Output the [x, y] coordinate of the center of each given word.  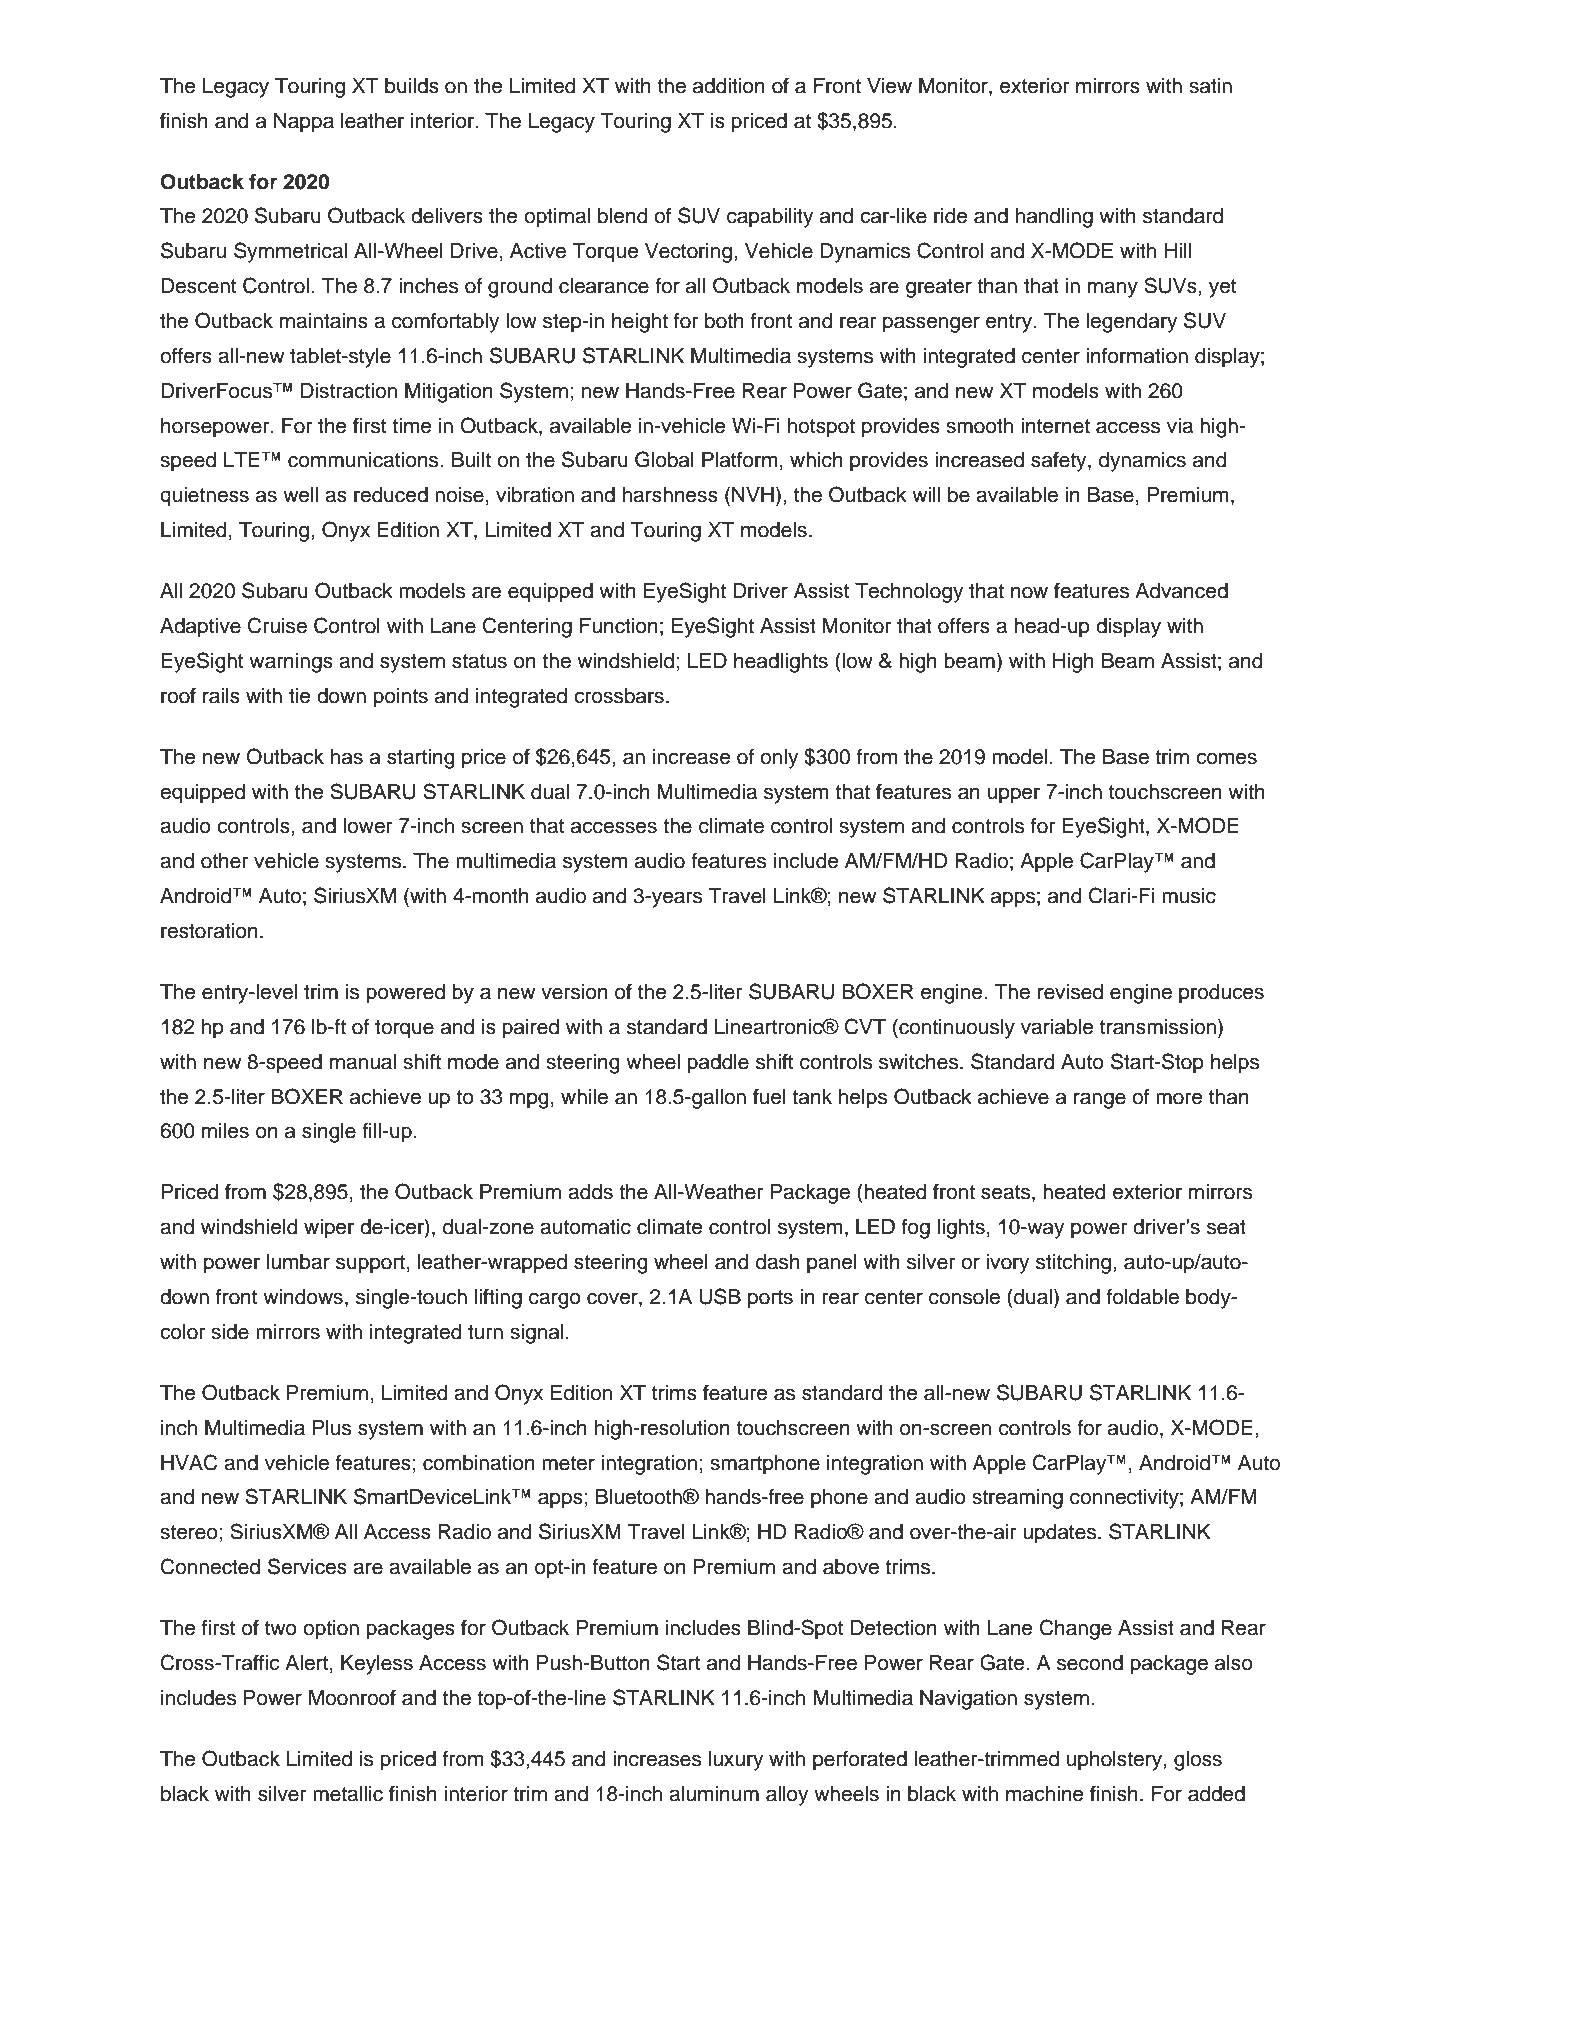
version [574, 992]
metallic [348, 1794]
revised [1070, 992]
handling [1054, 218]
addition [729, 86]
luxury [736, 1761]
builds [412, 86]
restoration [209, 931]
